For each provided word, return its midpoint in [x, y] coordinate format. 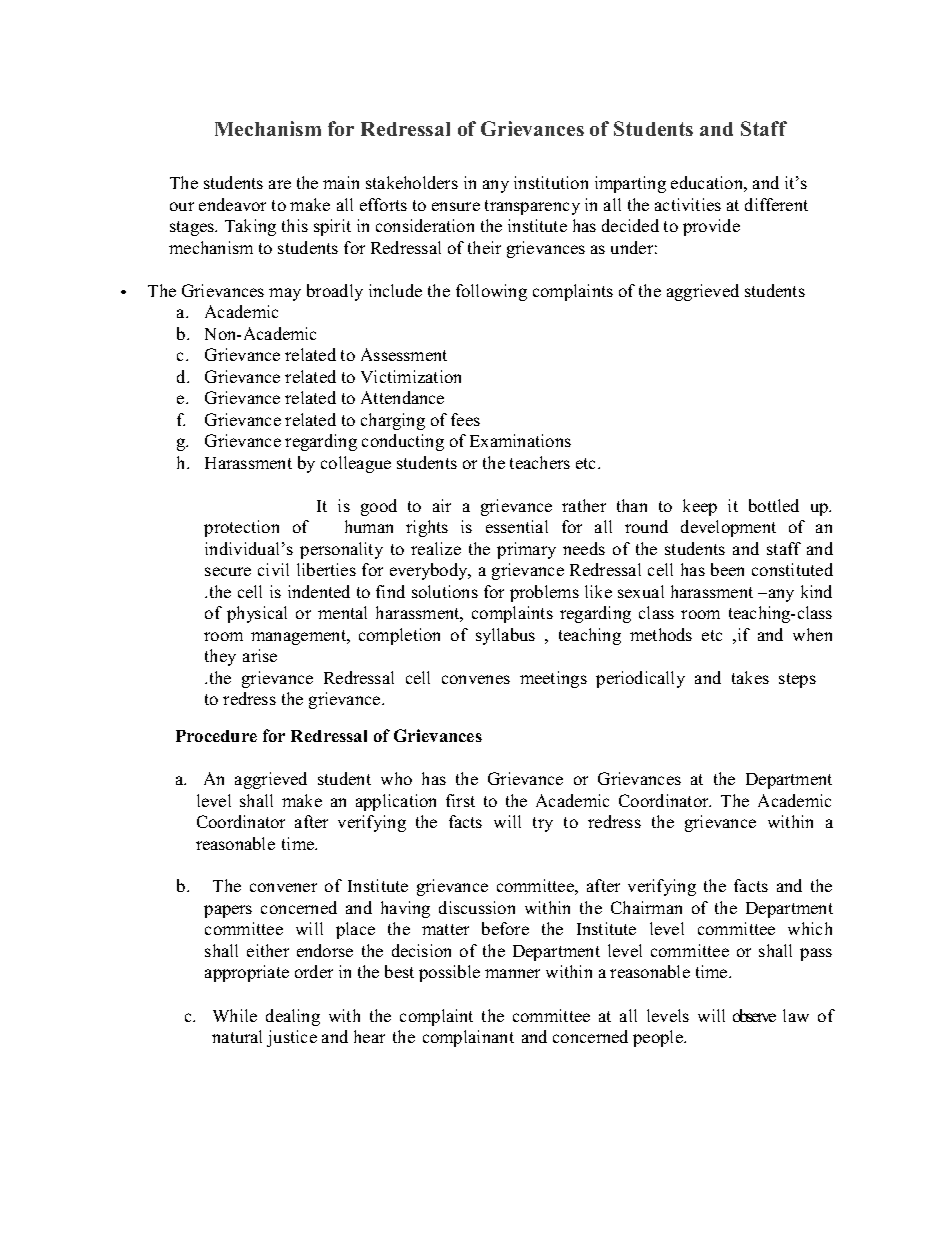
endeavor [232, 204]
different [776, 204]
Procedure [216, 736]
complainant [468, 1038]
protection [241, 528]
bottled [774, 505]
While [235, 1015]
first [460, 800]
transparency [532, 207]
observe [754, 1015]
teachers [540, 462]
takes [750, 677]
